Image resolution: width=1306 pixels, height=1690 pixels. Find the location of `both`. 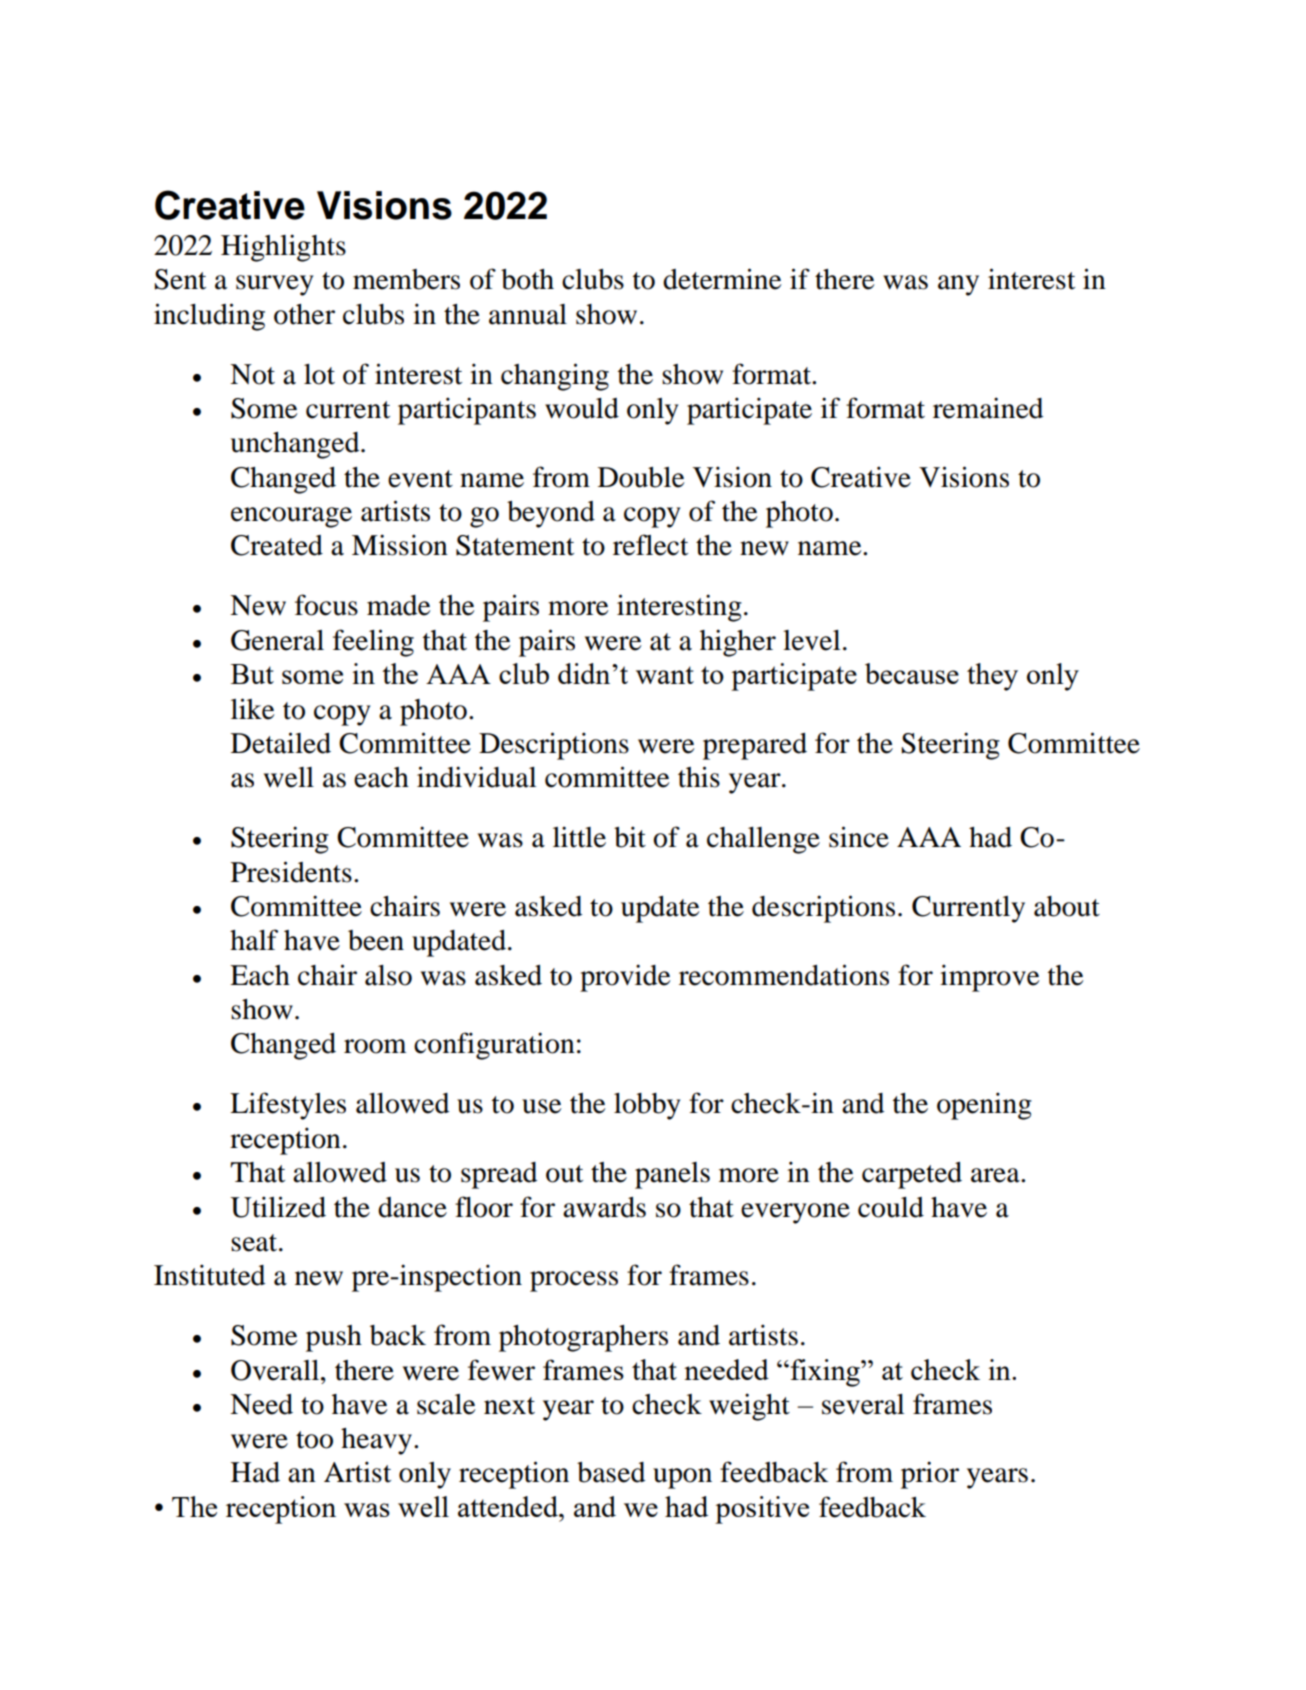

both is located at coordinates (527, 279).
